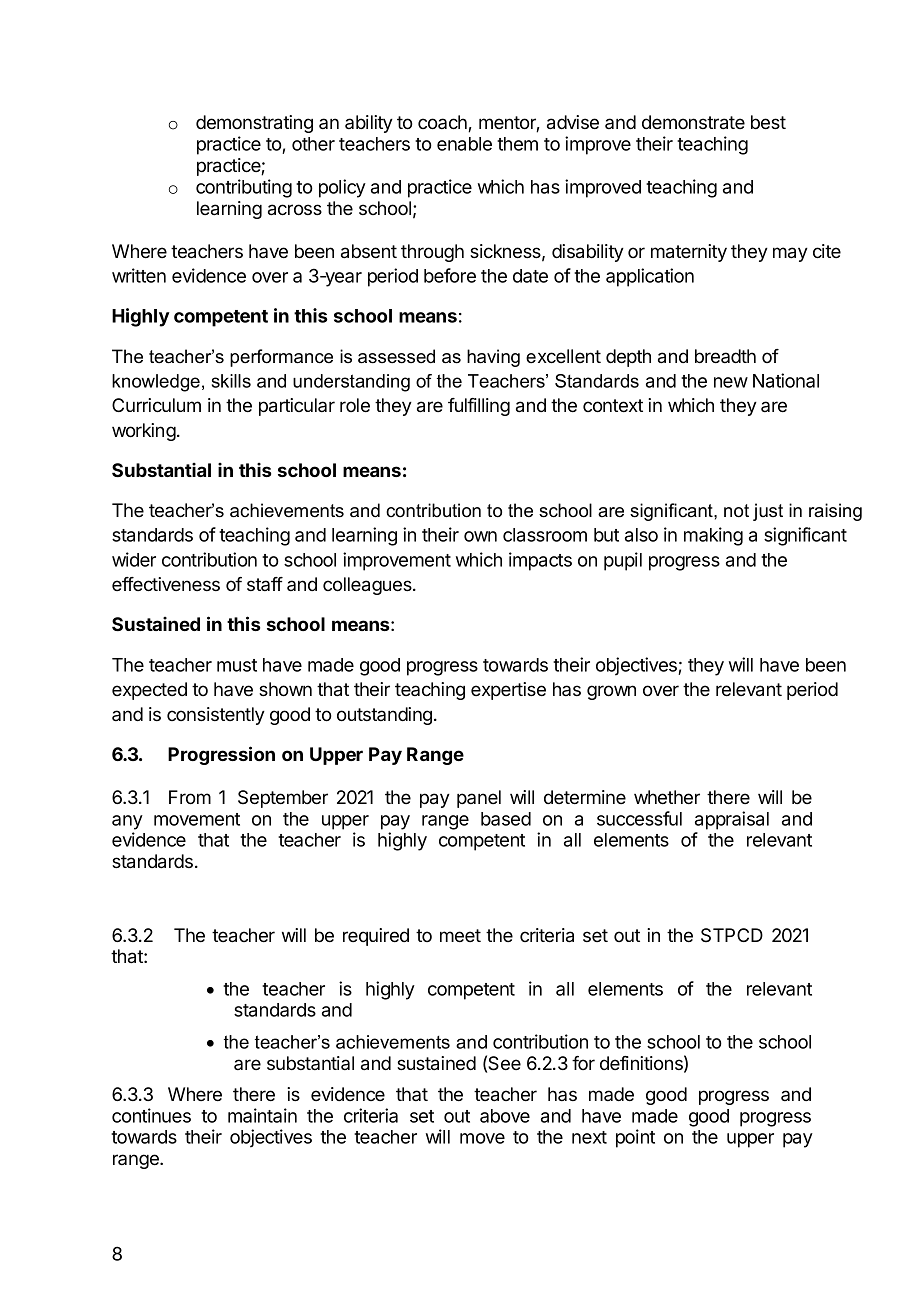  I want to click on best, so click(768, 122).
